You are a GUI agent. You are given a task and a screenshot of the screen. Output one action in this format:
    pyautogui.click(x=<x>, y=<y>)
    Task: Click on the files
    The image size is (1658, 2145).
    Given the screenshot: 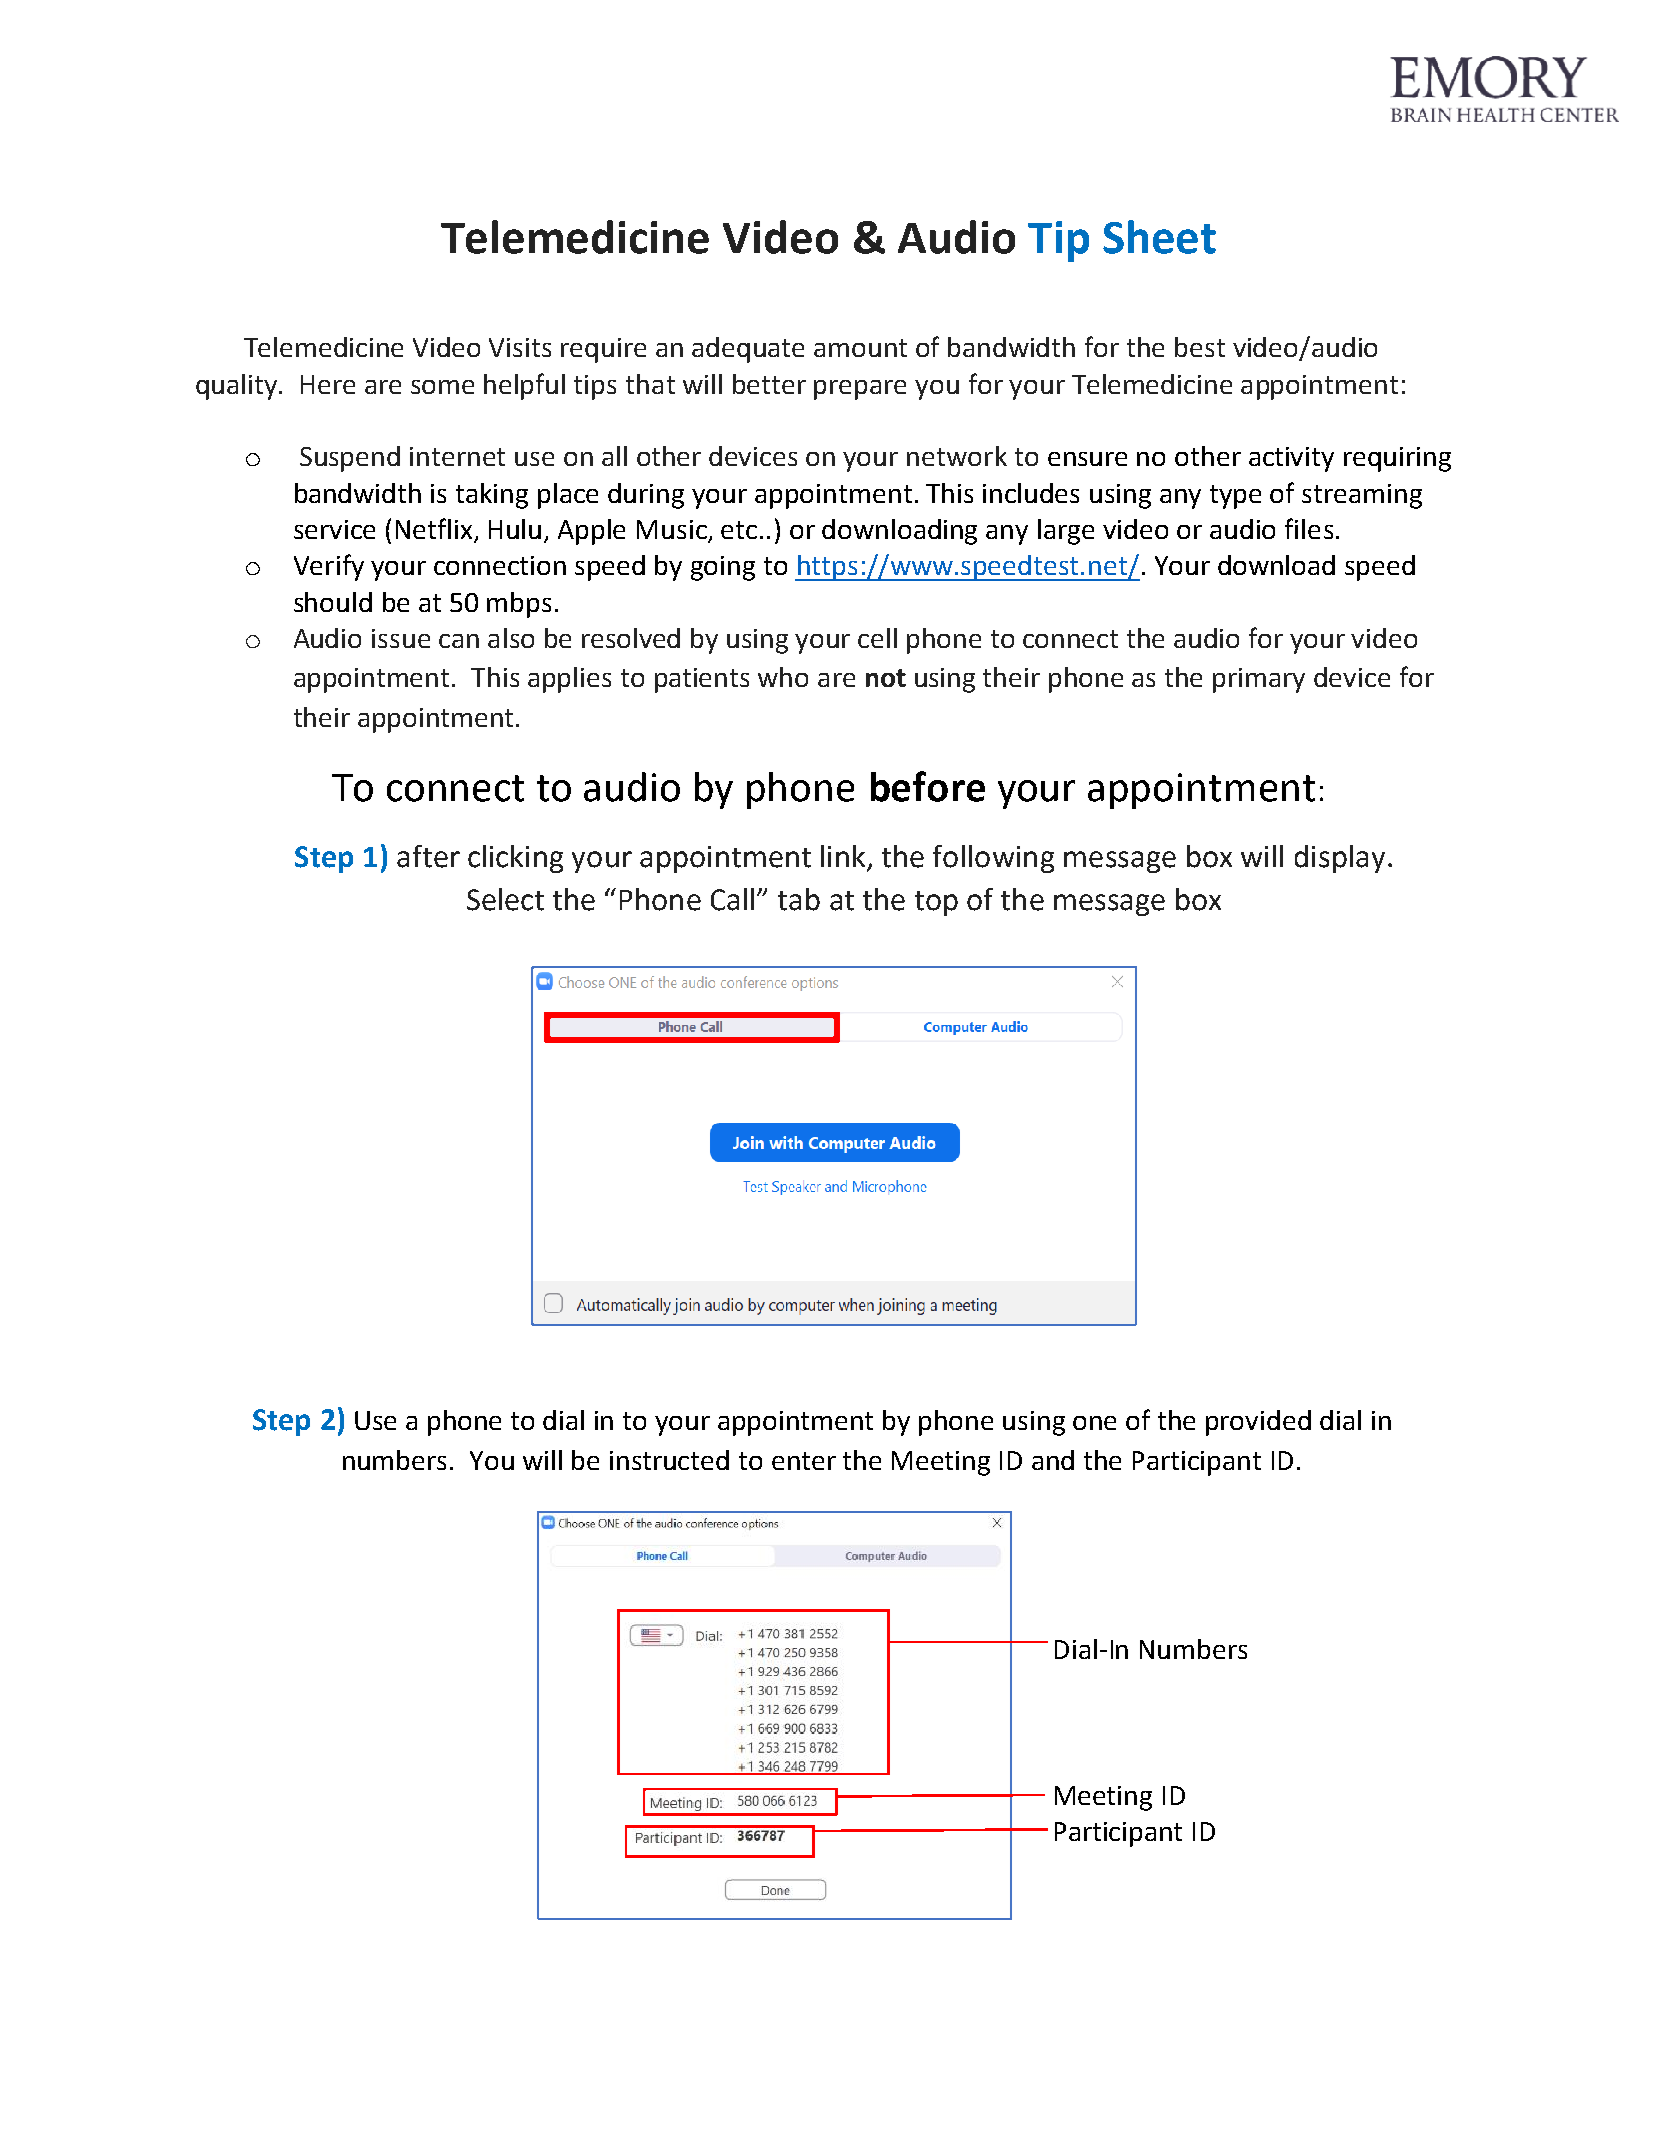 What is the action you would take?
    pyautogui.click(x=1309, y=528)
